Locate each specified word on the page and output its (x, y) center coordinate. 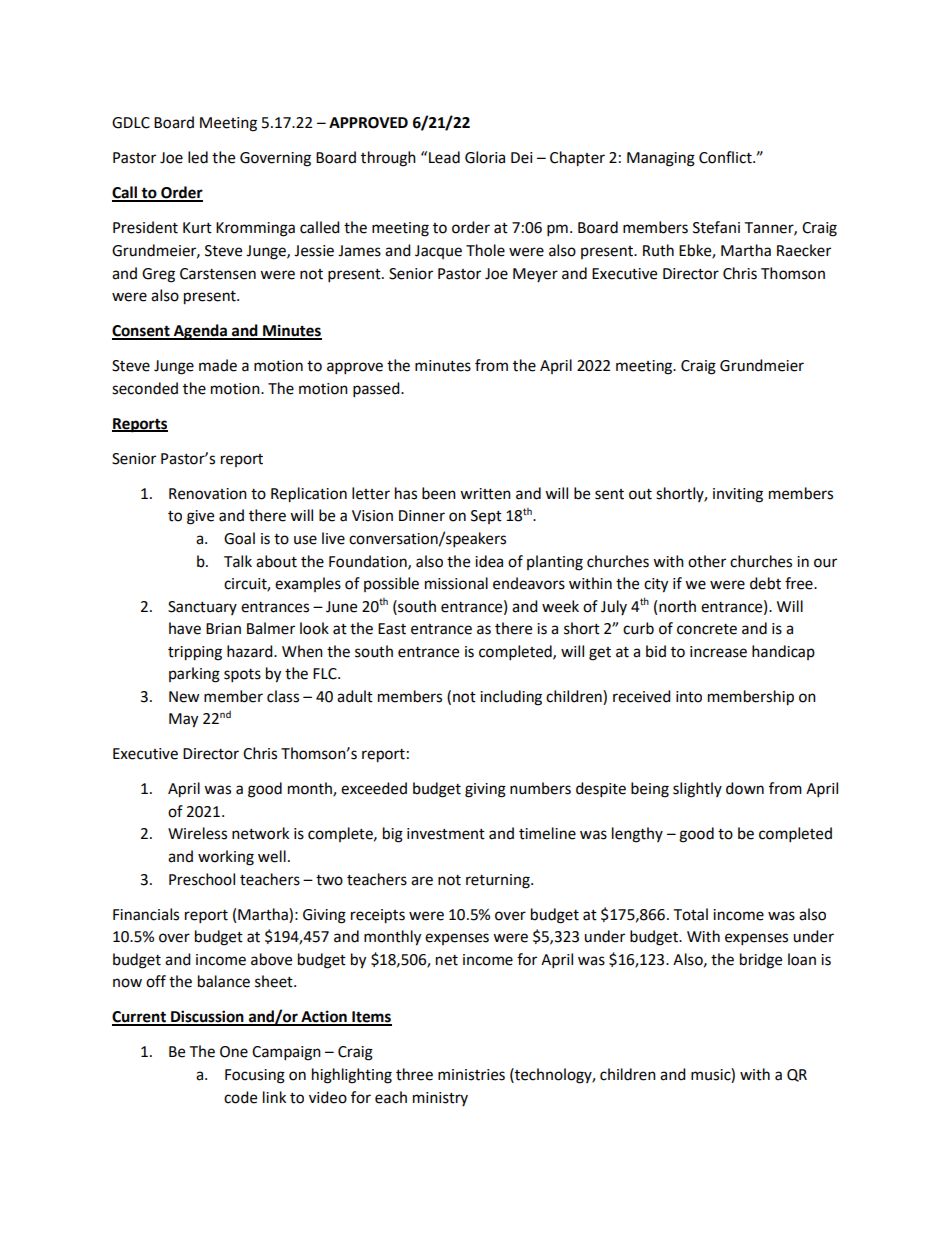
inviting (738, 495)
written (485, 494)
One (234, 1052)
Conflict (726, 157)
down (745, 788)
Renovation (208, 494)
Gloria (485, 157)
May (183, 720)
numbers (540, 788)
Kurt (197, 228)
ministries (471, 1075)
